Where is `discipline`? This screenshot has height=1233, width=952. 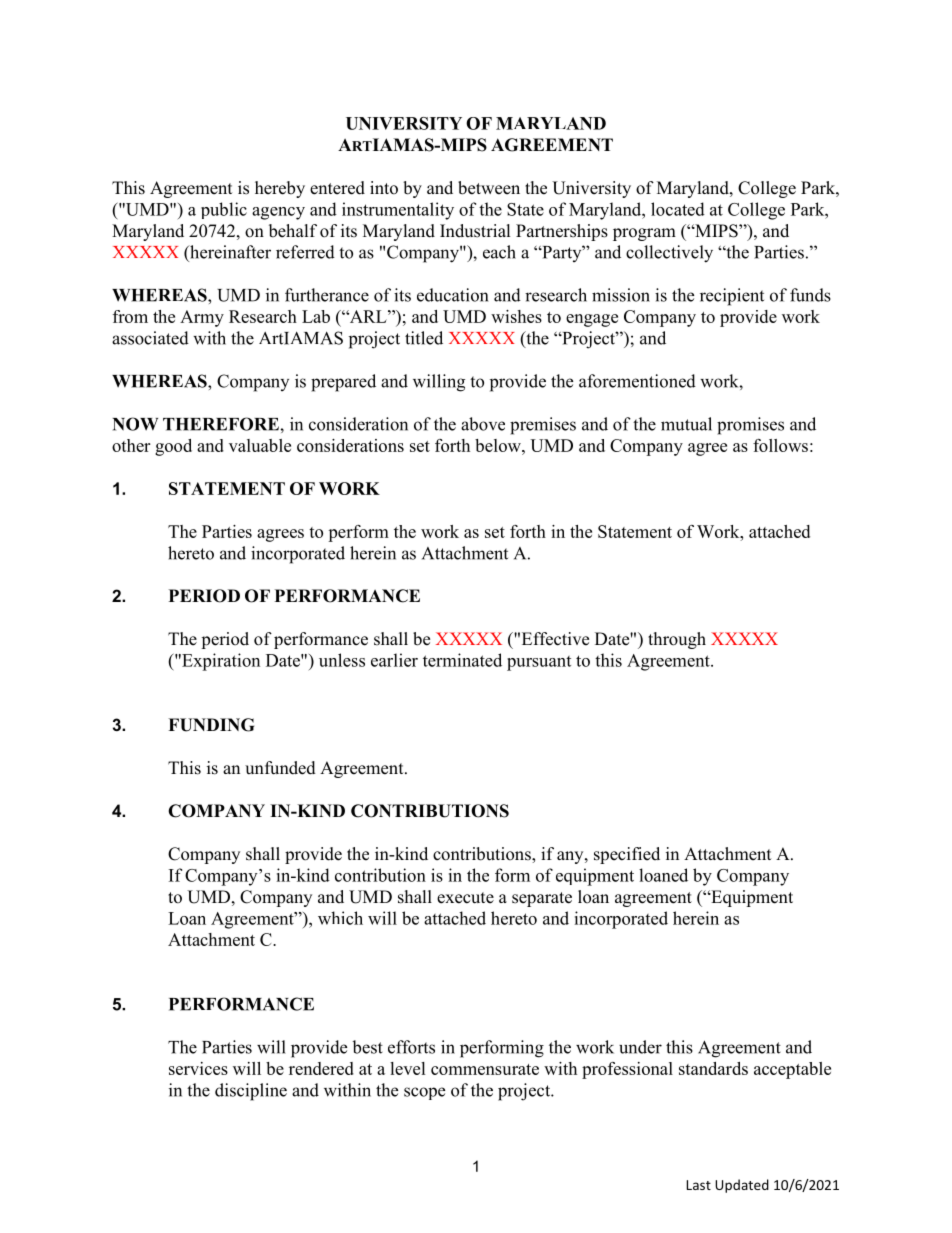
discipline is located at coordinates (251, 1092).
